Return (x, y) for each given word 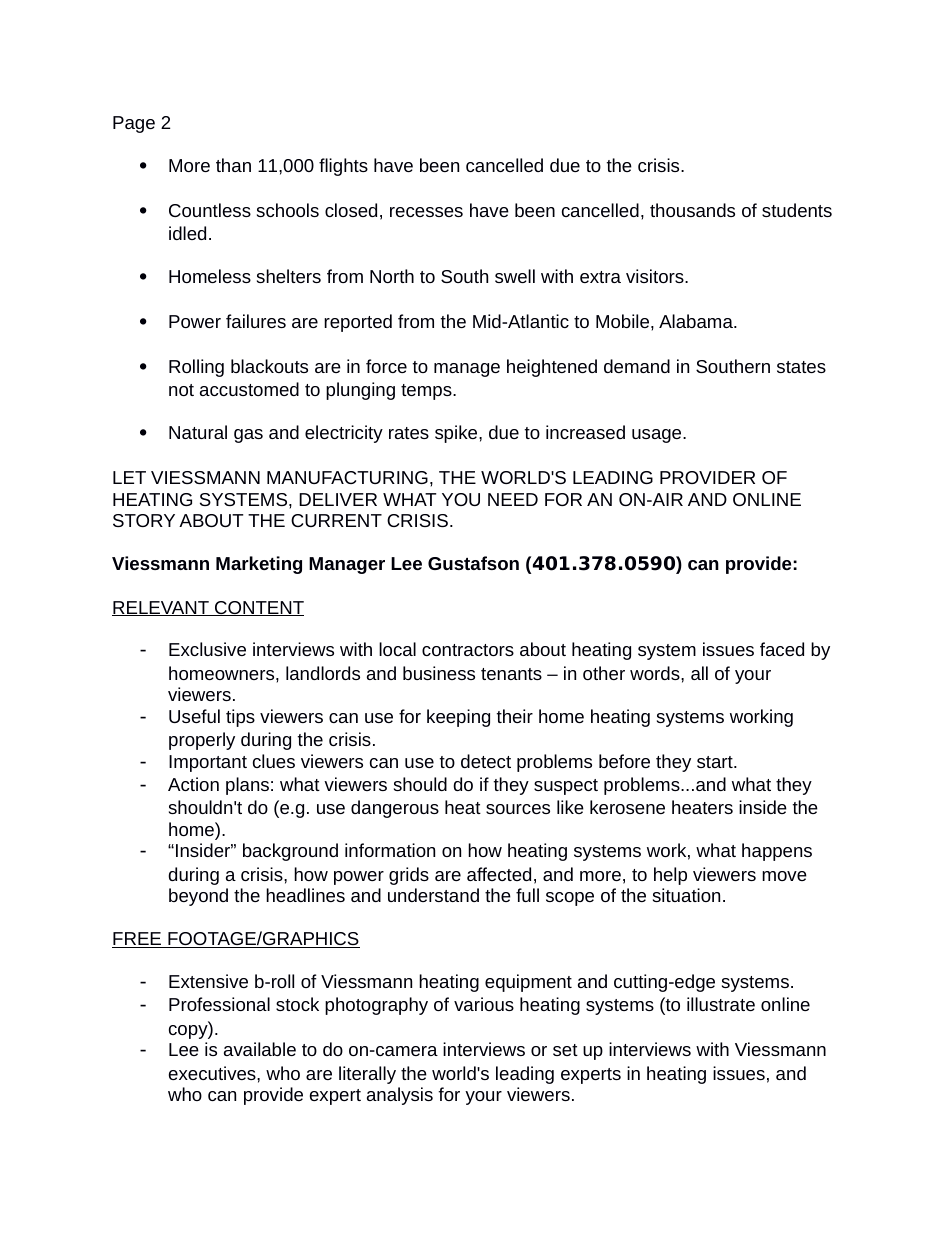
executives (213, 1073)
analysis (400, 1096)
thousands (692, 210)
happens (777, 852)
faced (782, 649)
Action (193, 784)
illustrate (721, 1004)
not (181, 390)
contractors (468, 650)
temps (427, 392)
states (801, 367)
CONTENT (258, 608)
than (233, 165)
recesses (426, 212)
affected (499, 874)
